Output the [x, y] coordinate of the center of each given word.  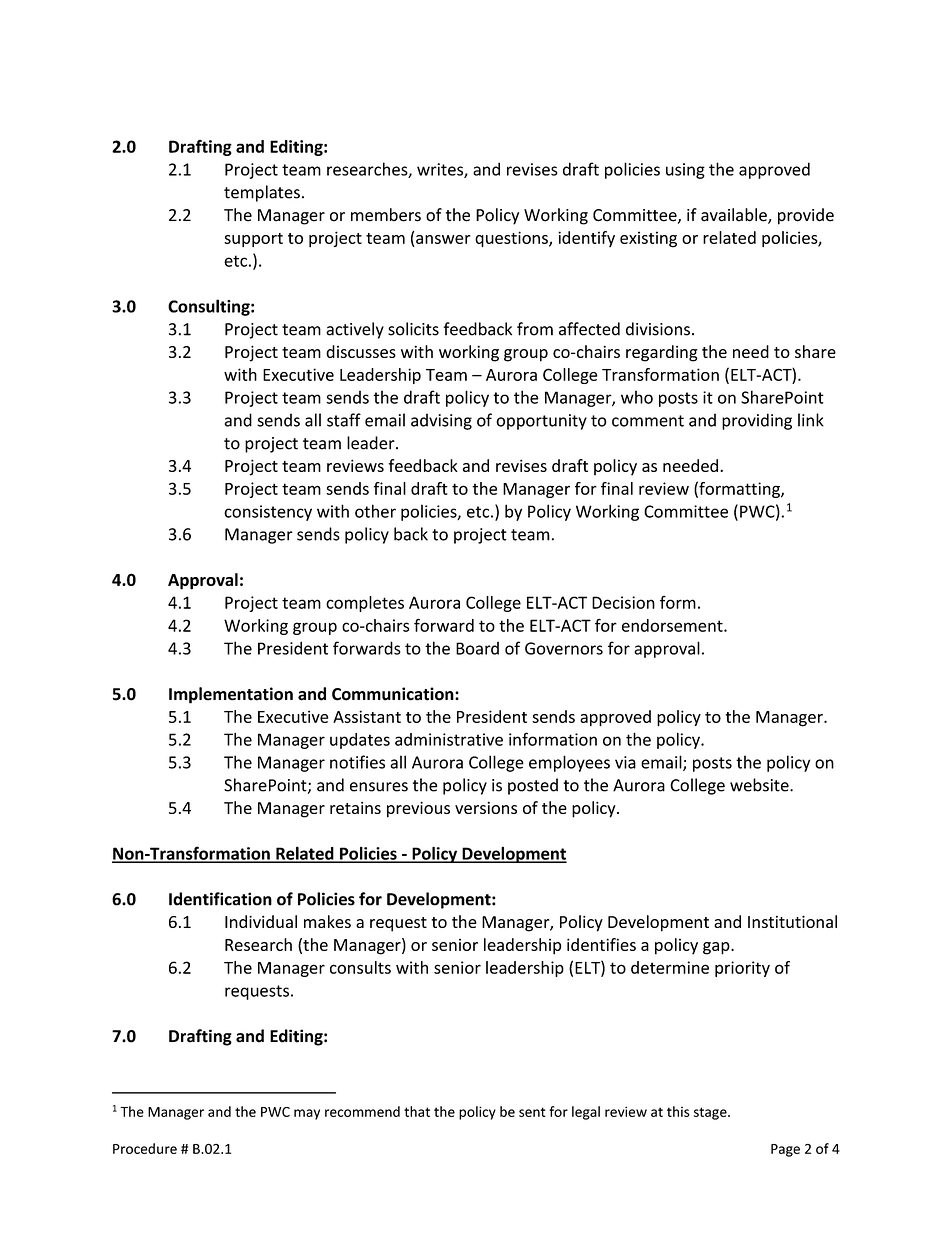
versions [486, 807]
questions [512, 239]
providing [757, 421]
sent [532, 1112]
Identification [220, 899]
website [760, 785]
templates [262, 193]
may [307, 1114]
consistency [268, 513]
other [375, 511]
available [735, 216]
